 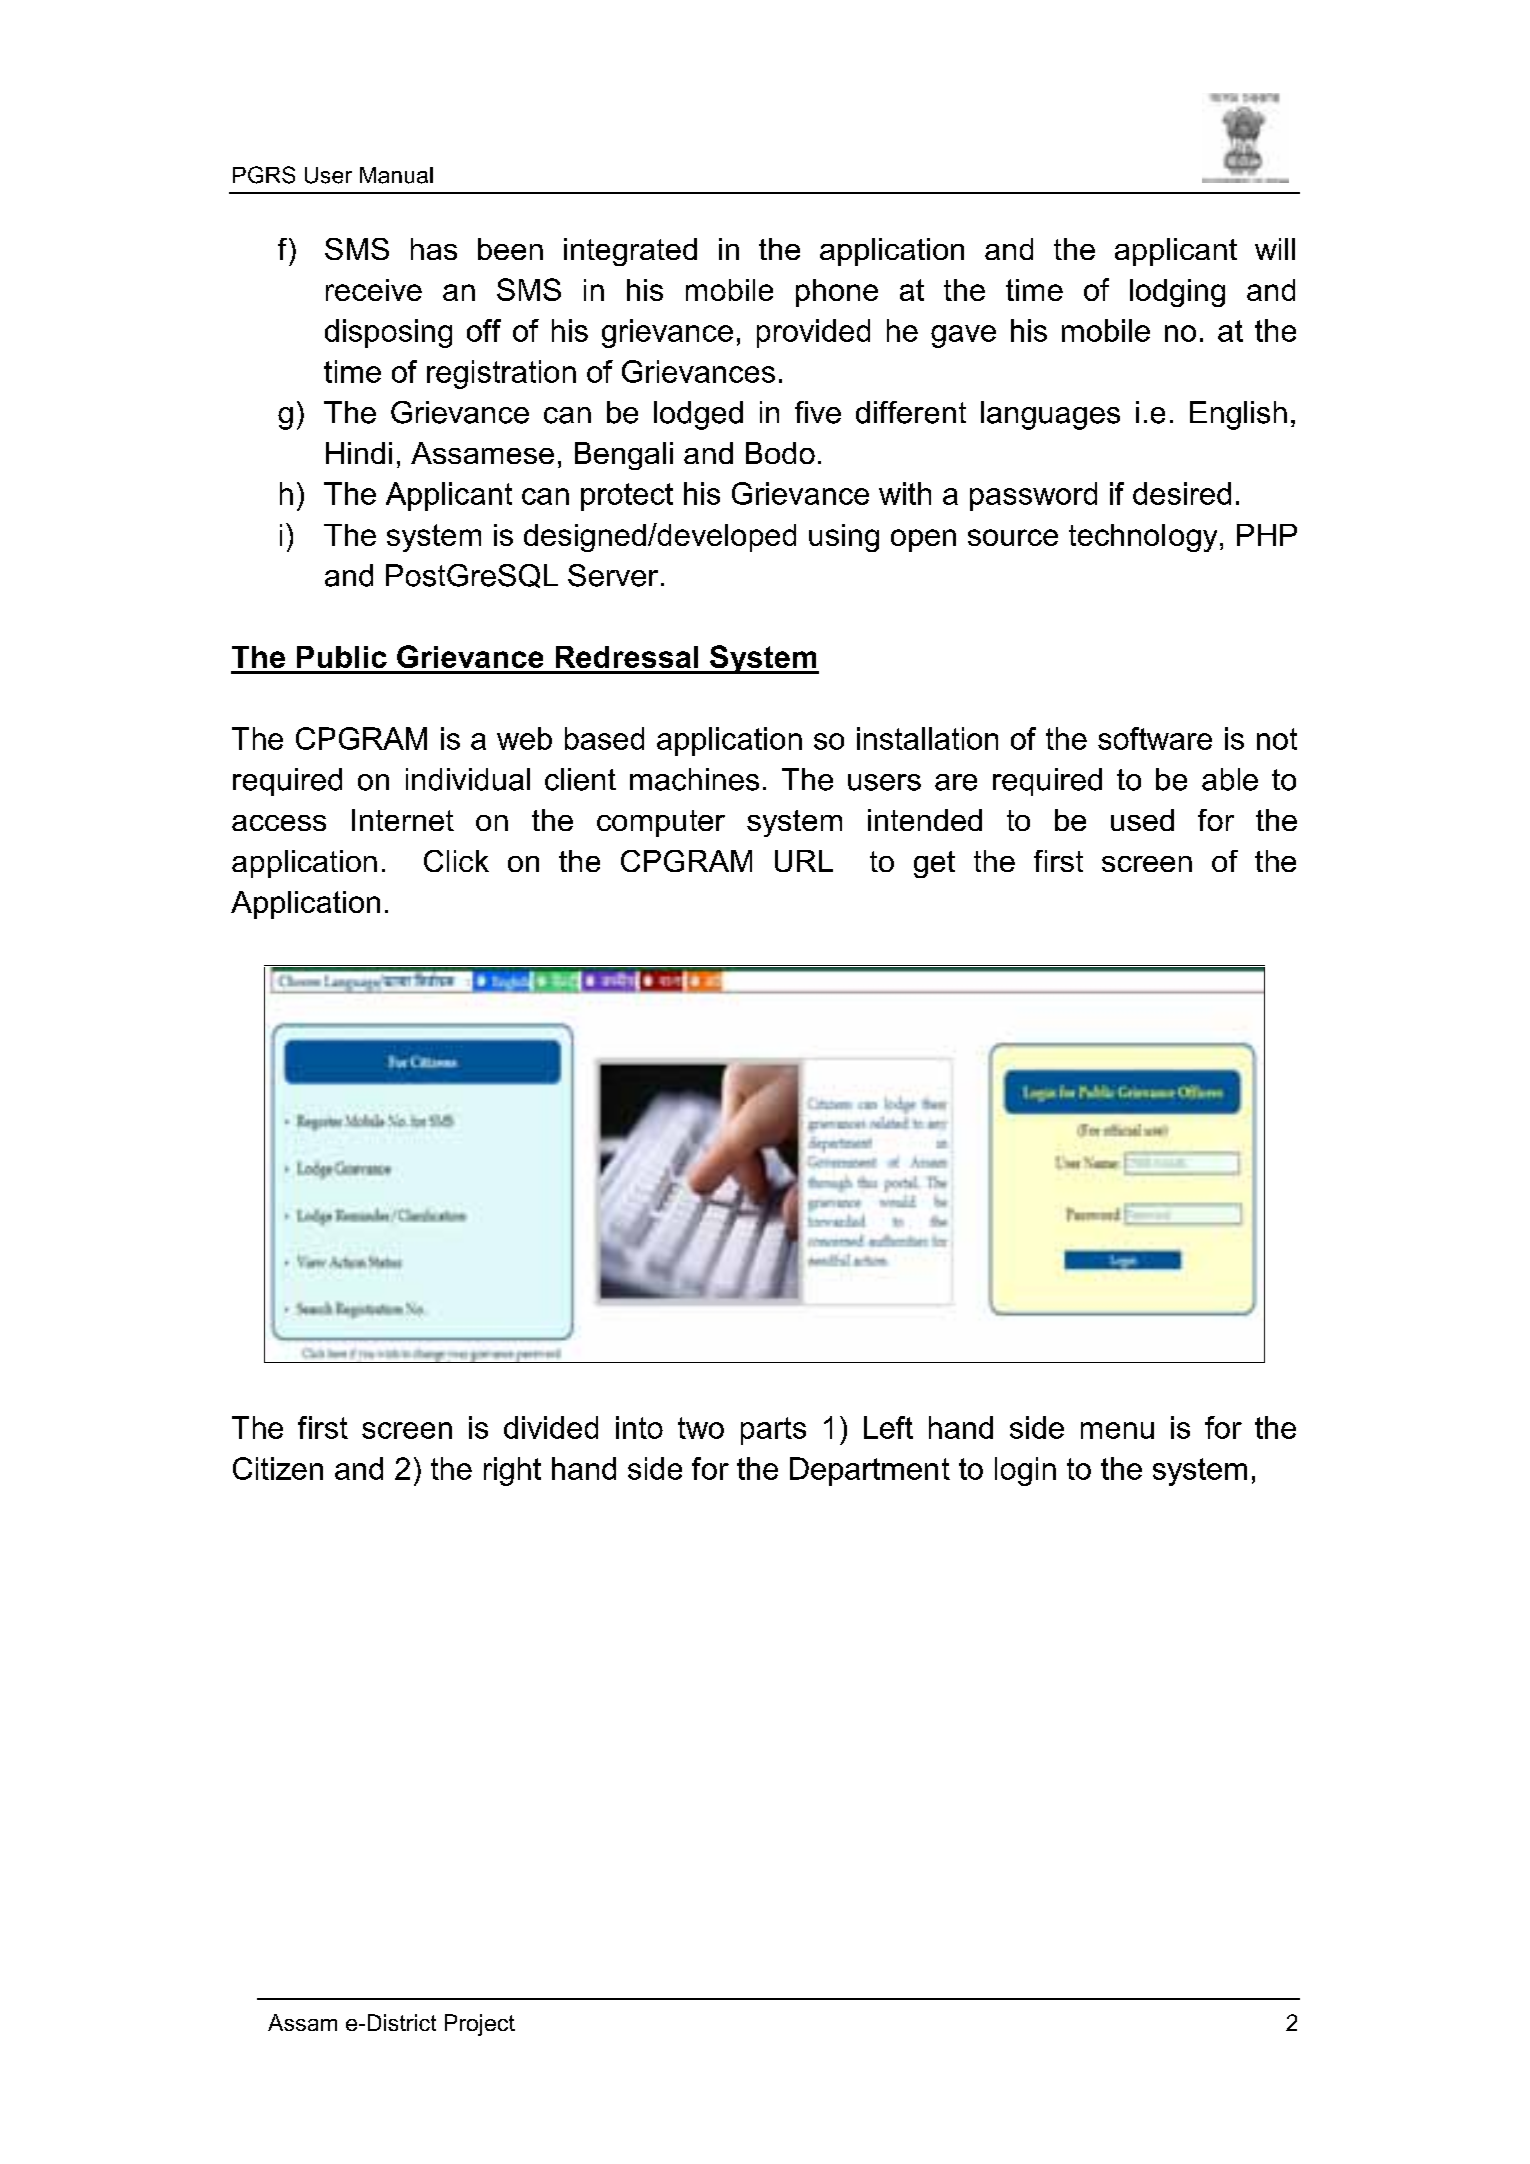 I want to click on URL, so click(x=804, y=861).
